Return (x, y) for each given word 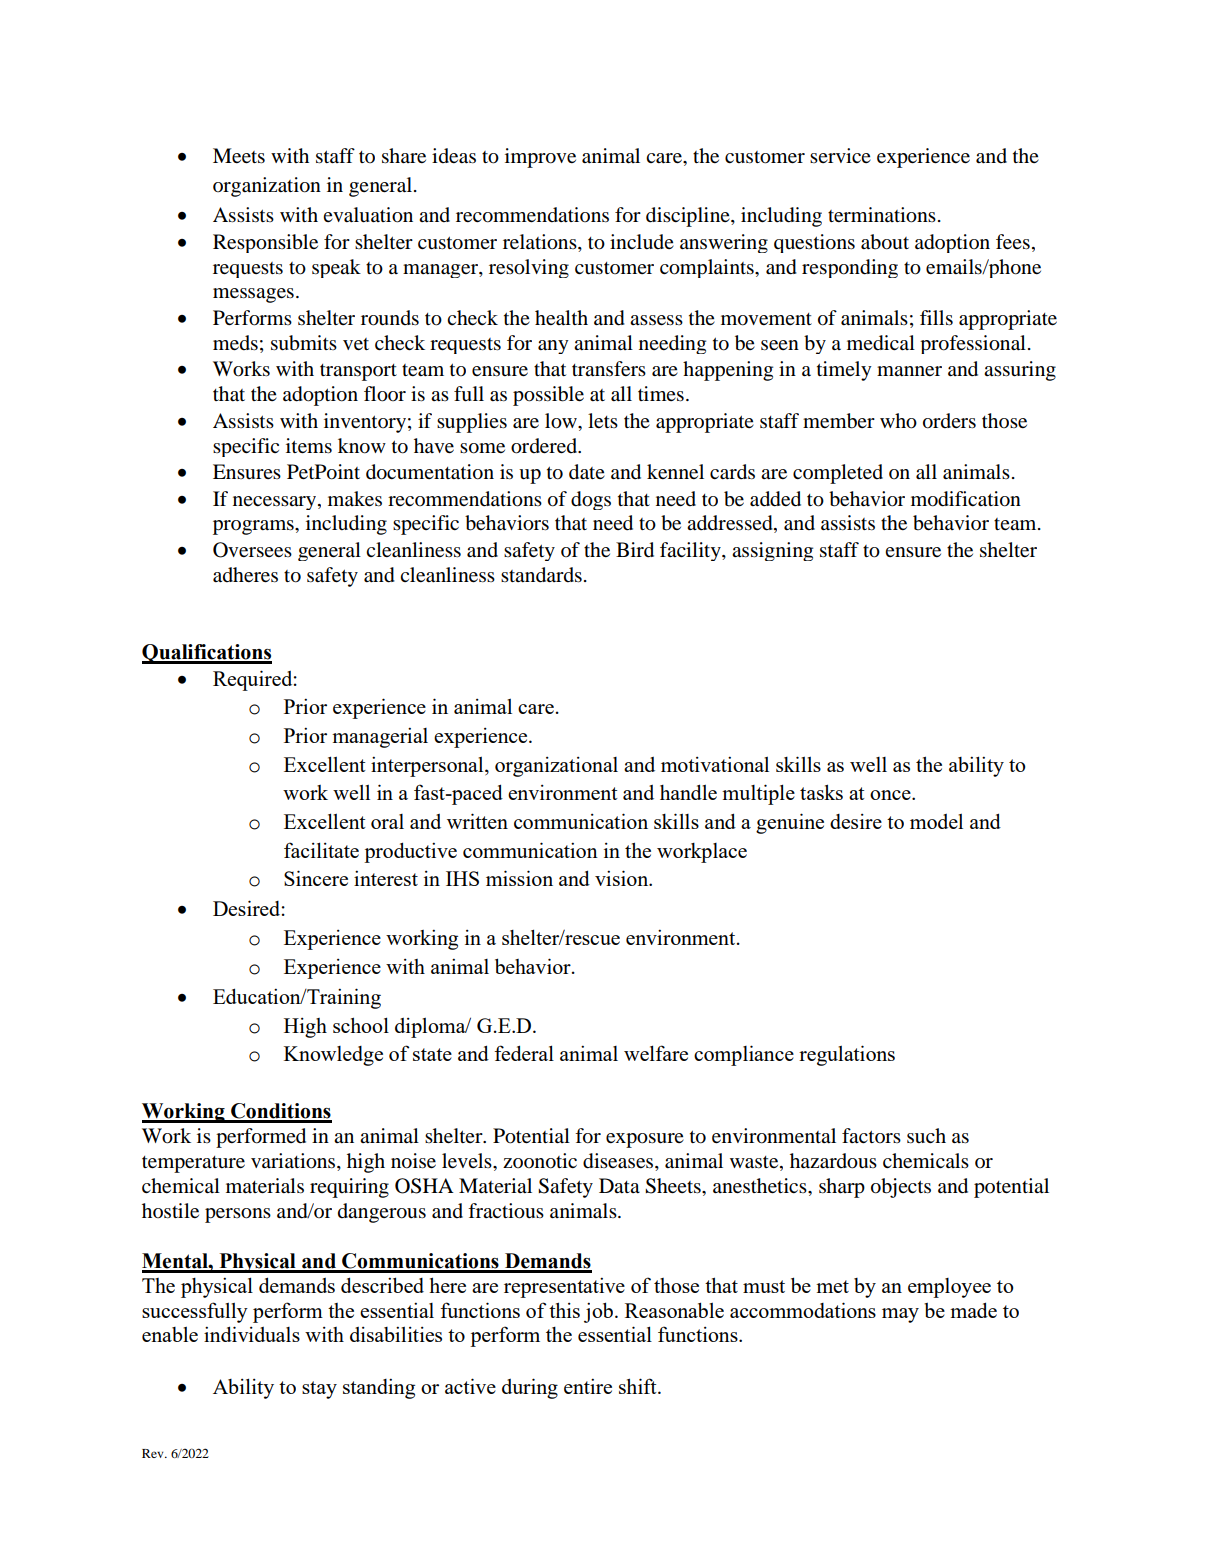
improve (540, 158)
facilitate (321, 850)
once (891, 795)
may (900, 1315)
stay (319, 1390)
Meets (239, 156)
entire (588, 1386)
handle (688, 792)
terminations (882, 215)
